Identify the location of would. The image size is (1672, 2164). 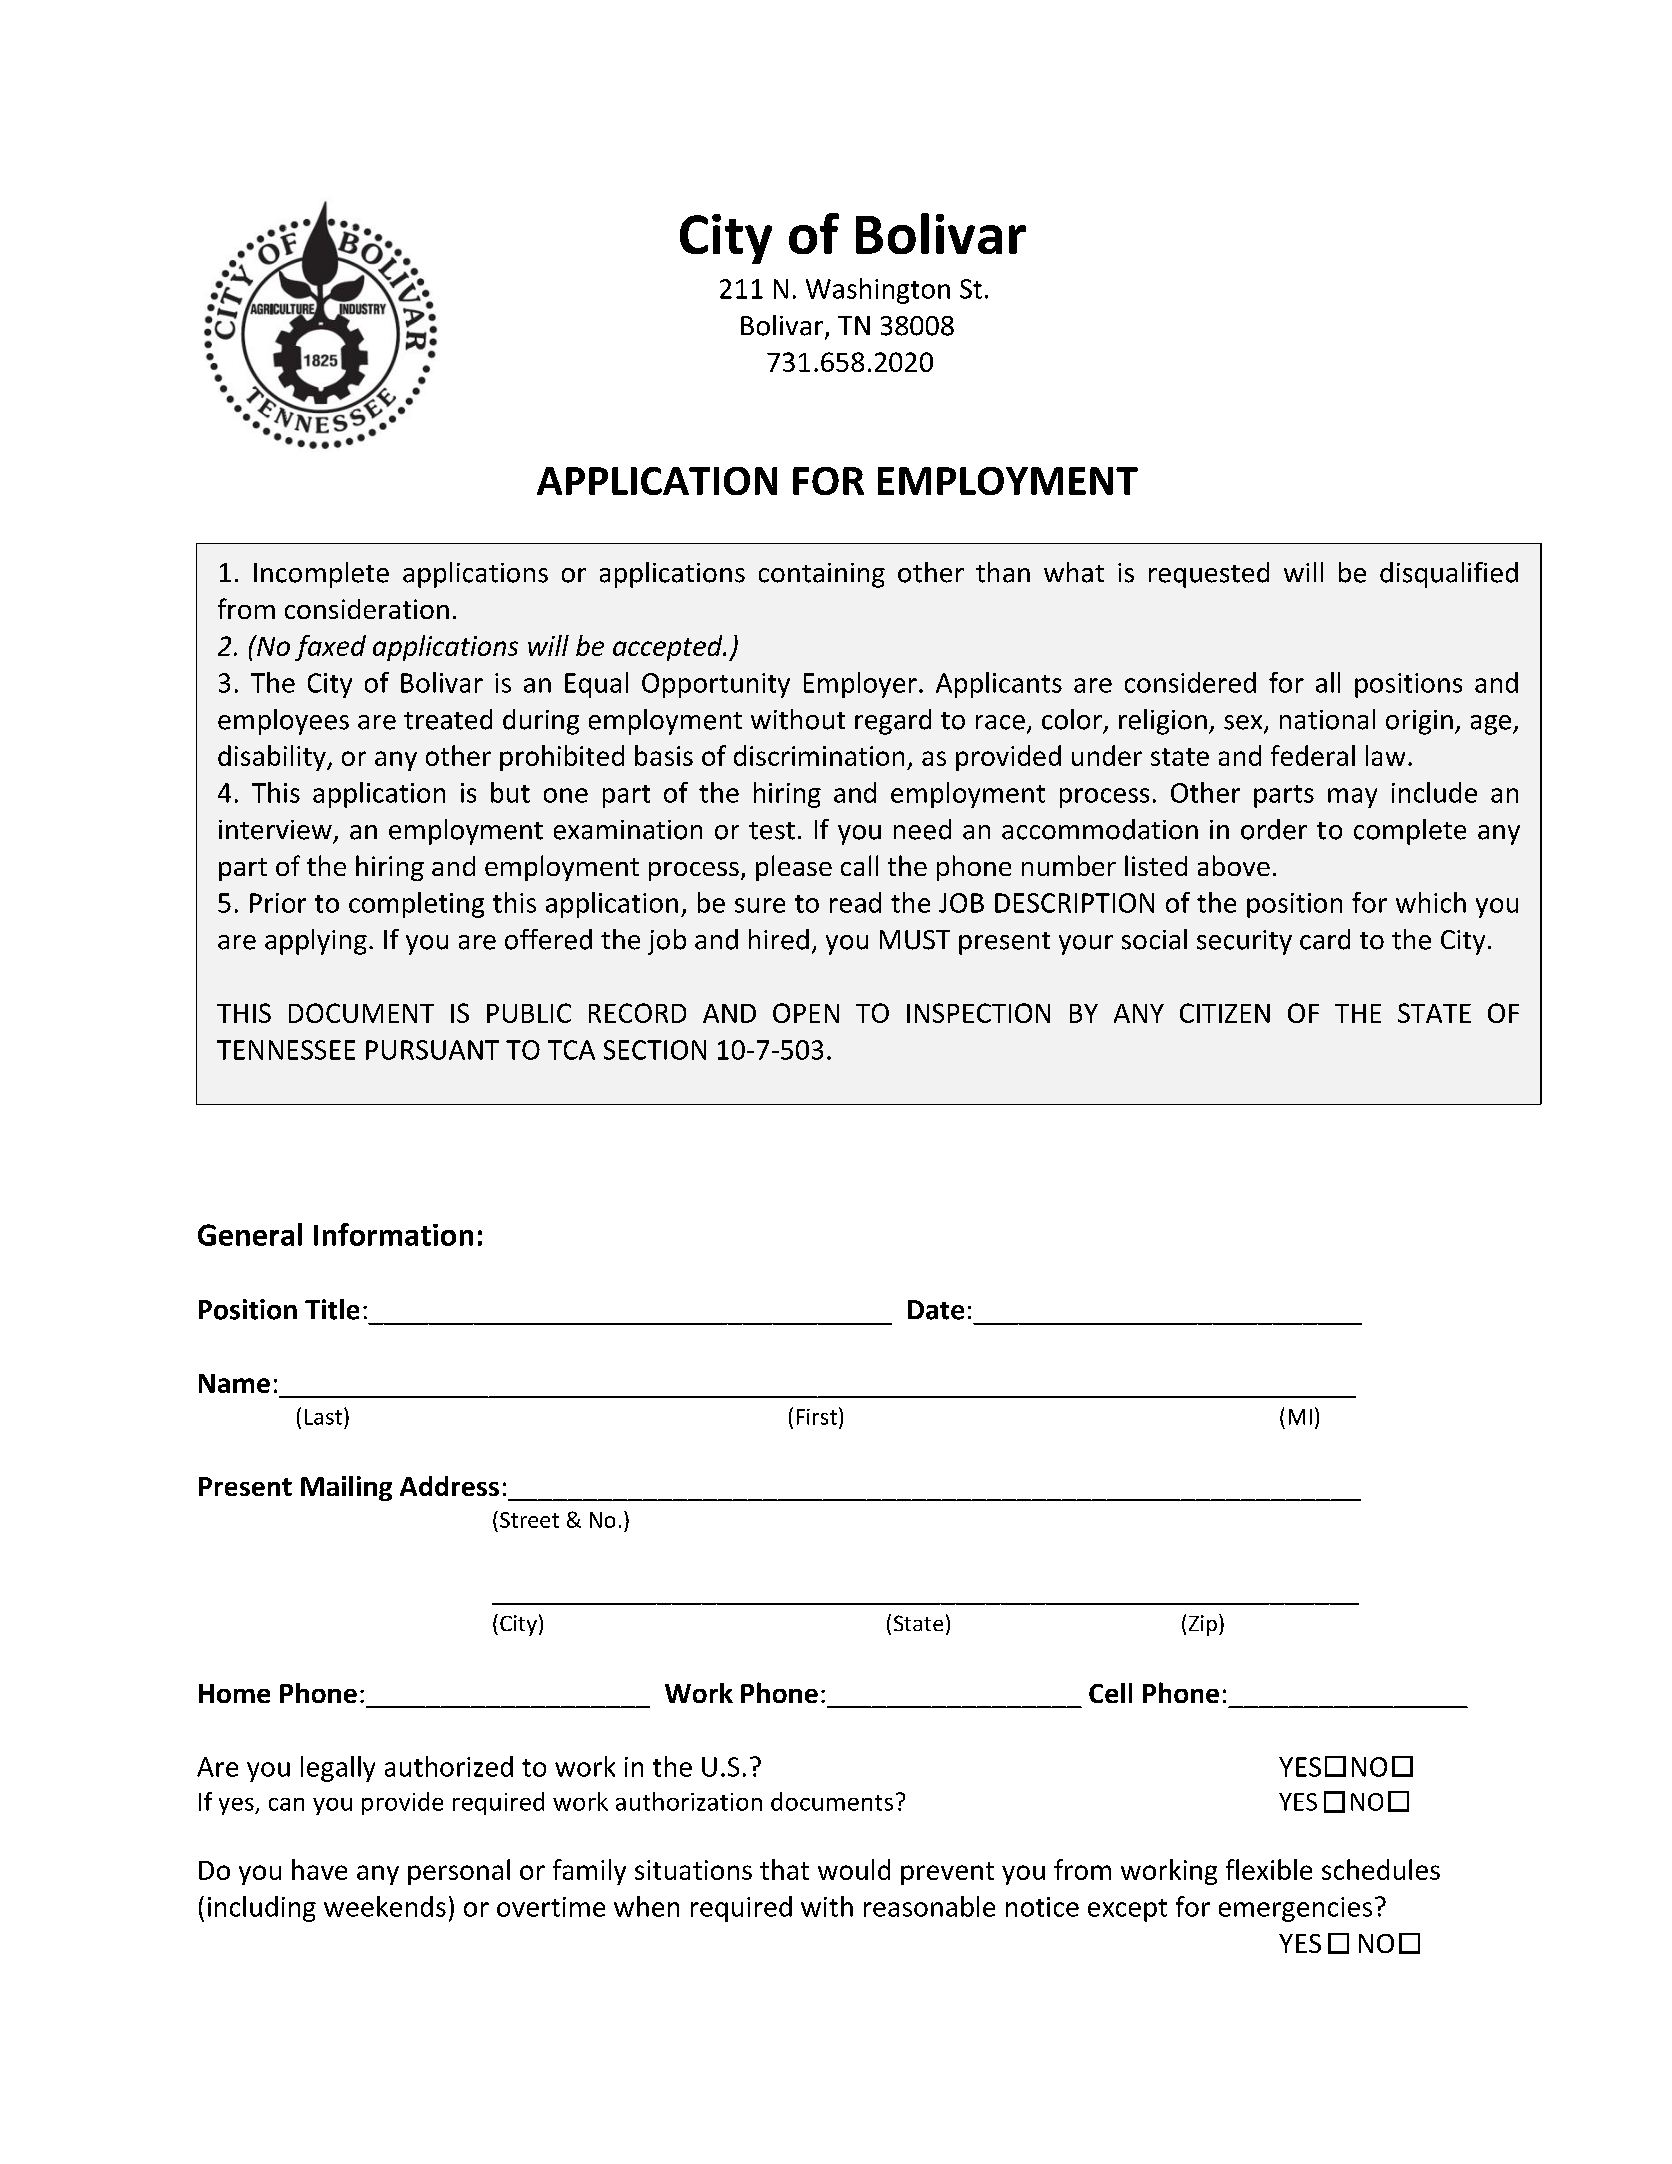
(854, 1869).
